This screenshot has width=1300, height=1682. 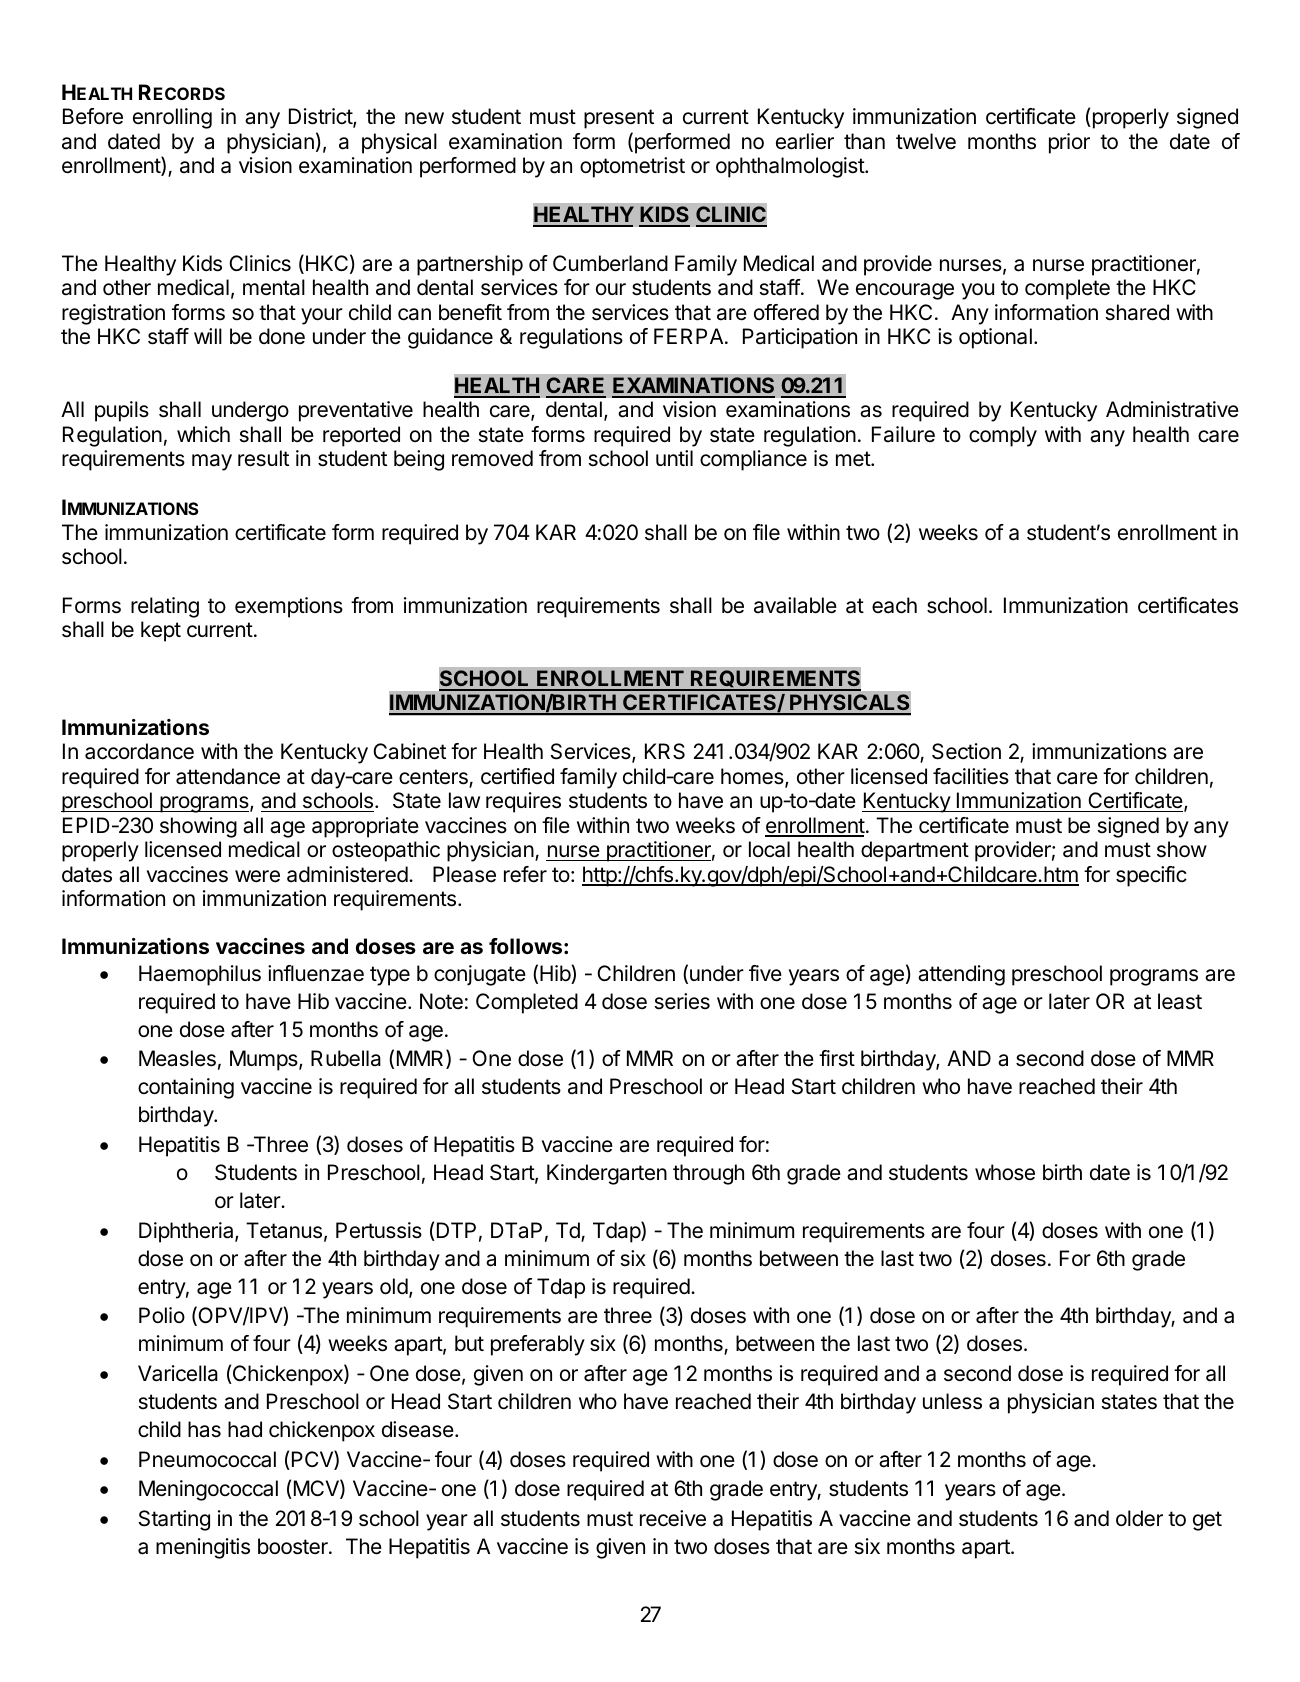 I want to click on prior, so click(x=1069, y=143).
